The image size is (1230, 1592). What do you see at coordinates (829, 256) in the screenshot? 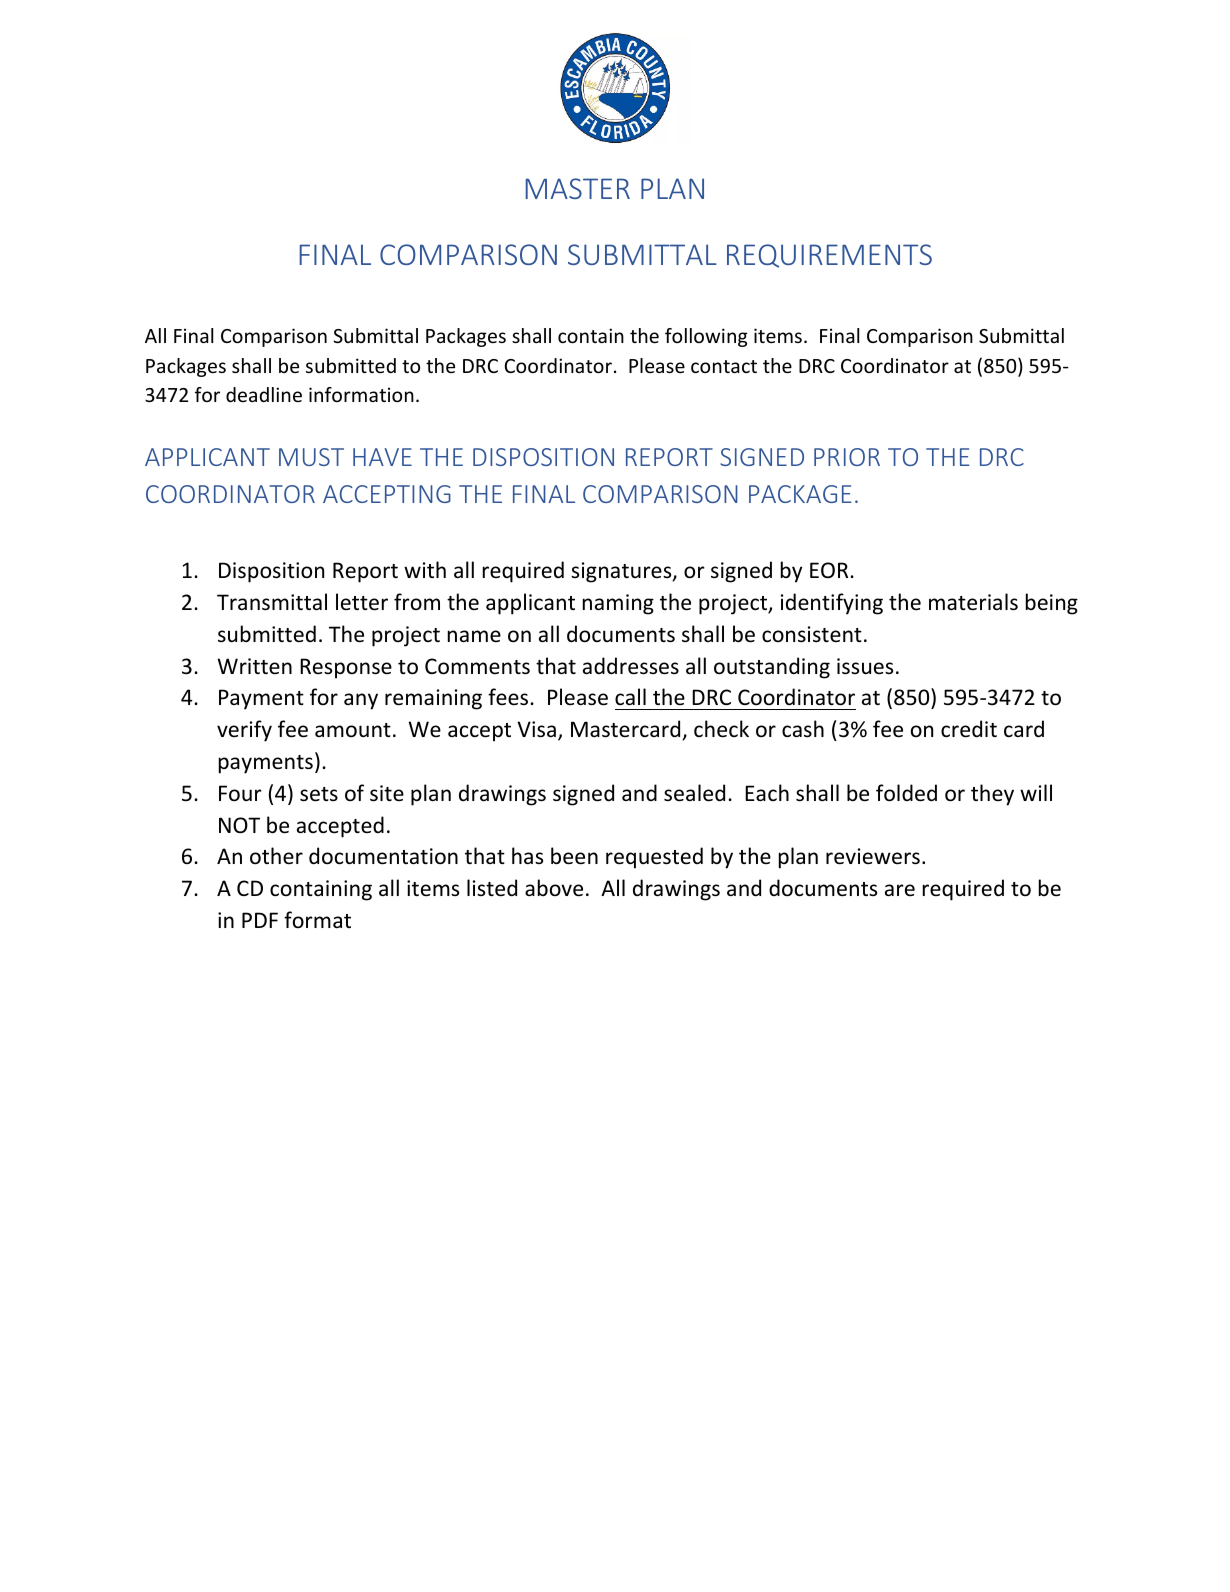
I see `REQUIREMENTS` at bounding box center [829, 256].
